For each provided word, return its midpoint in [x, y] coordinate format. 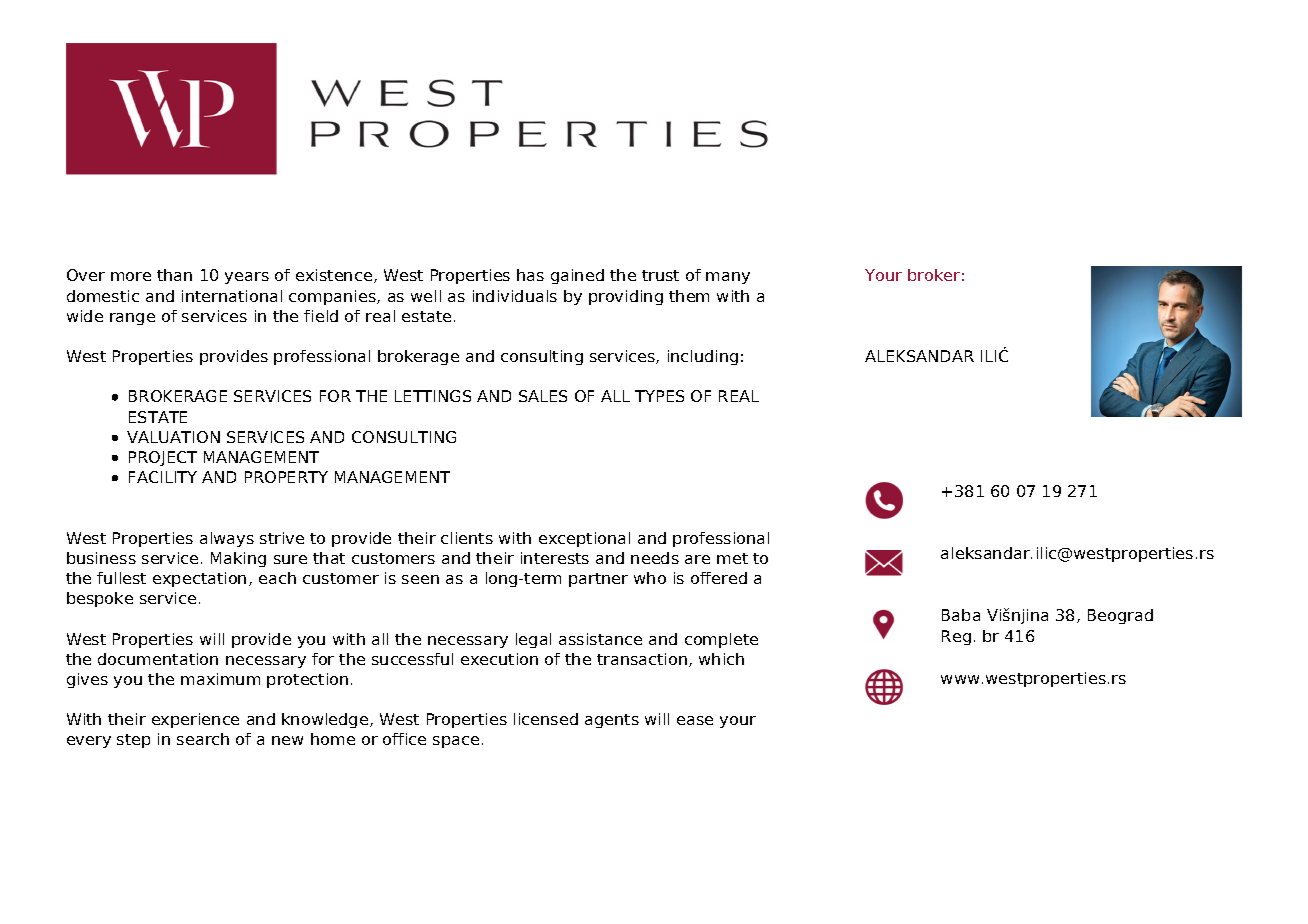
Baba [961, 615]
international [232, 296]
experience [195, 720]
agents [612, 721]
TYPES [659, 396]
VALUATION [173, 437]
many [728, 278]
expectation [199, 579]
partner [598, 580]
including [703, 357]
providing [626, 297]
